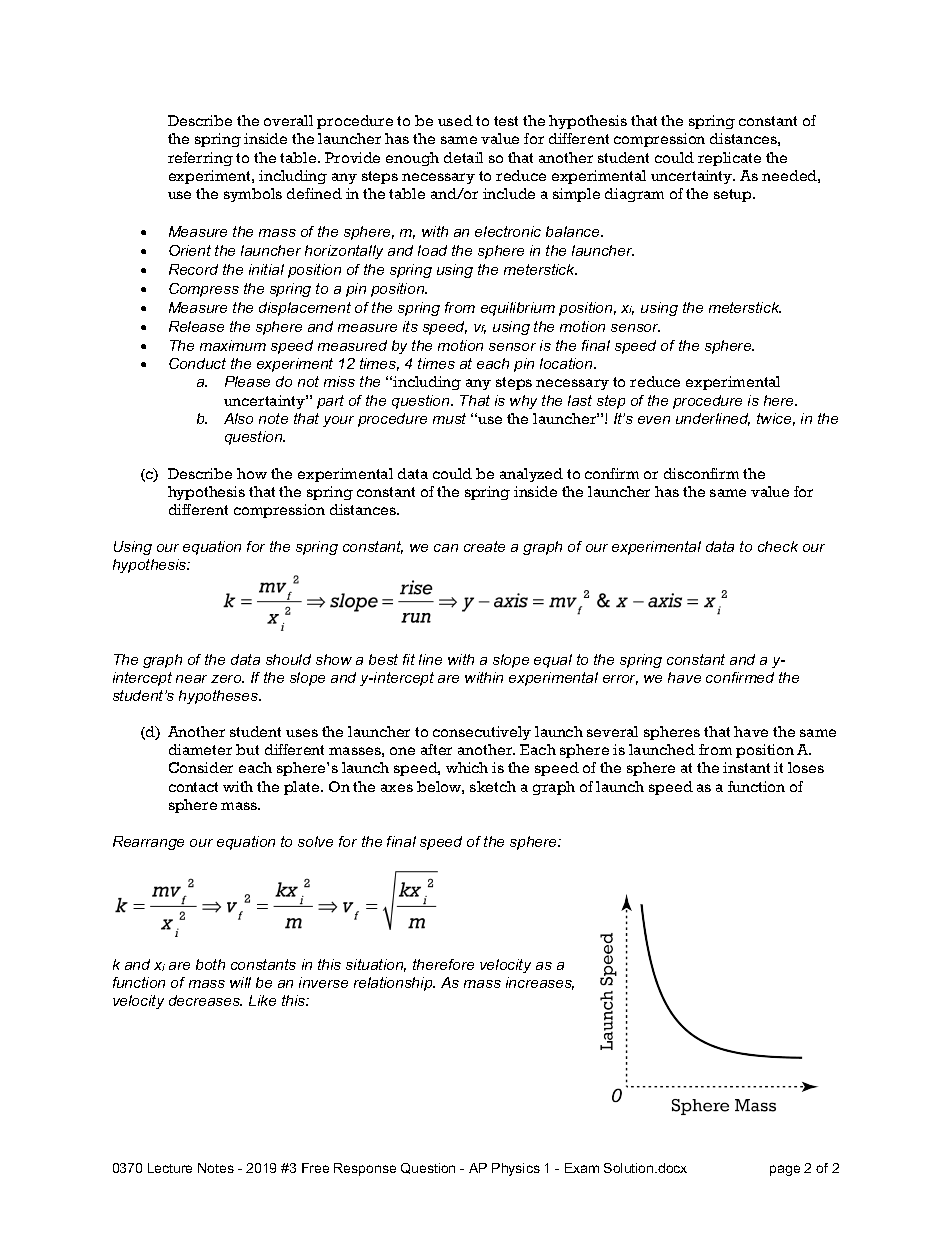  Describe the element at coordinates (729, 159) in the page. I see `replicate` at that location.
